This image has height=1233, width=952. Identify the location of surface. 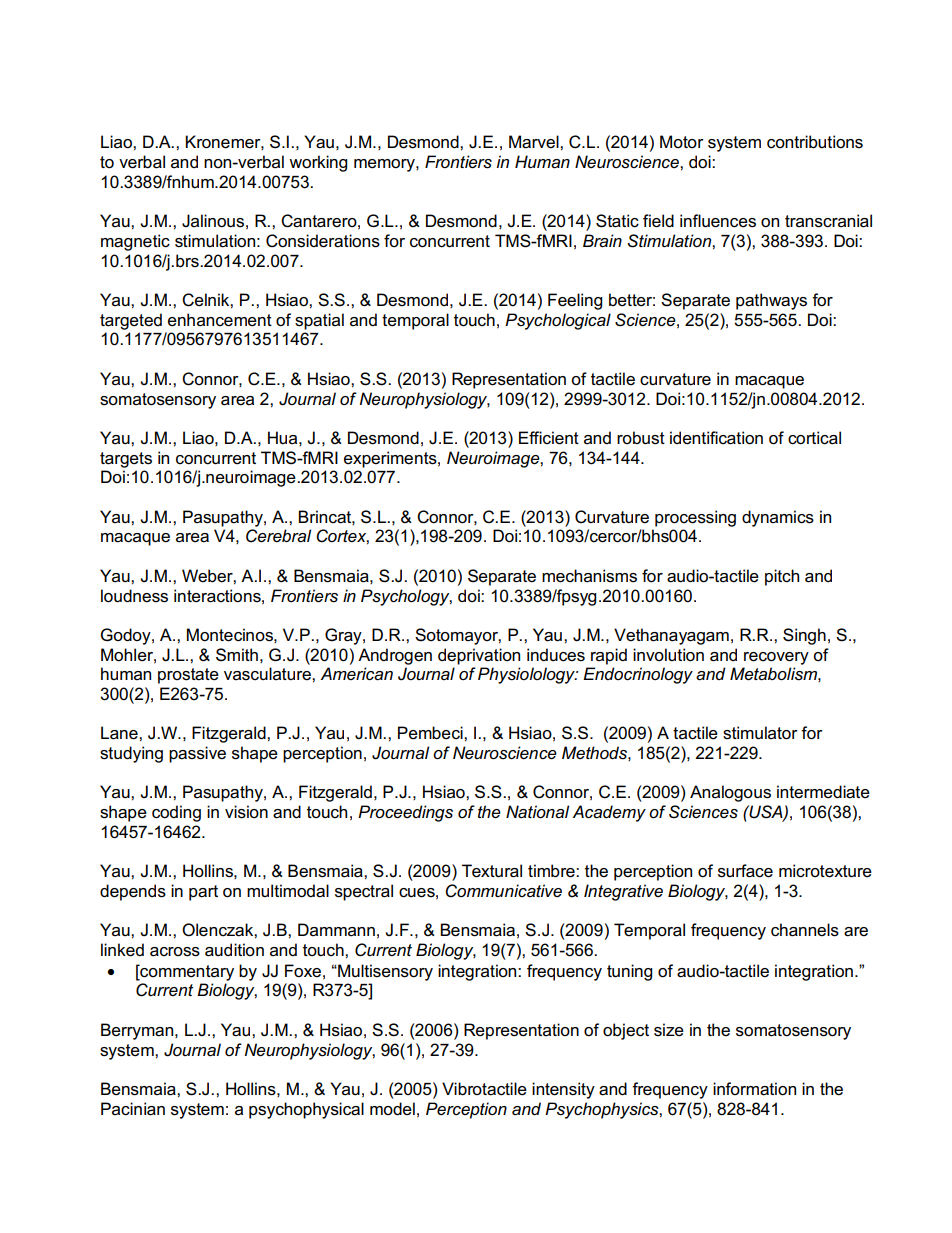
(745, 871).
